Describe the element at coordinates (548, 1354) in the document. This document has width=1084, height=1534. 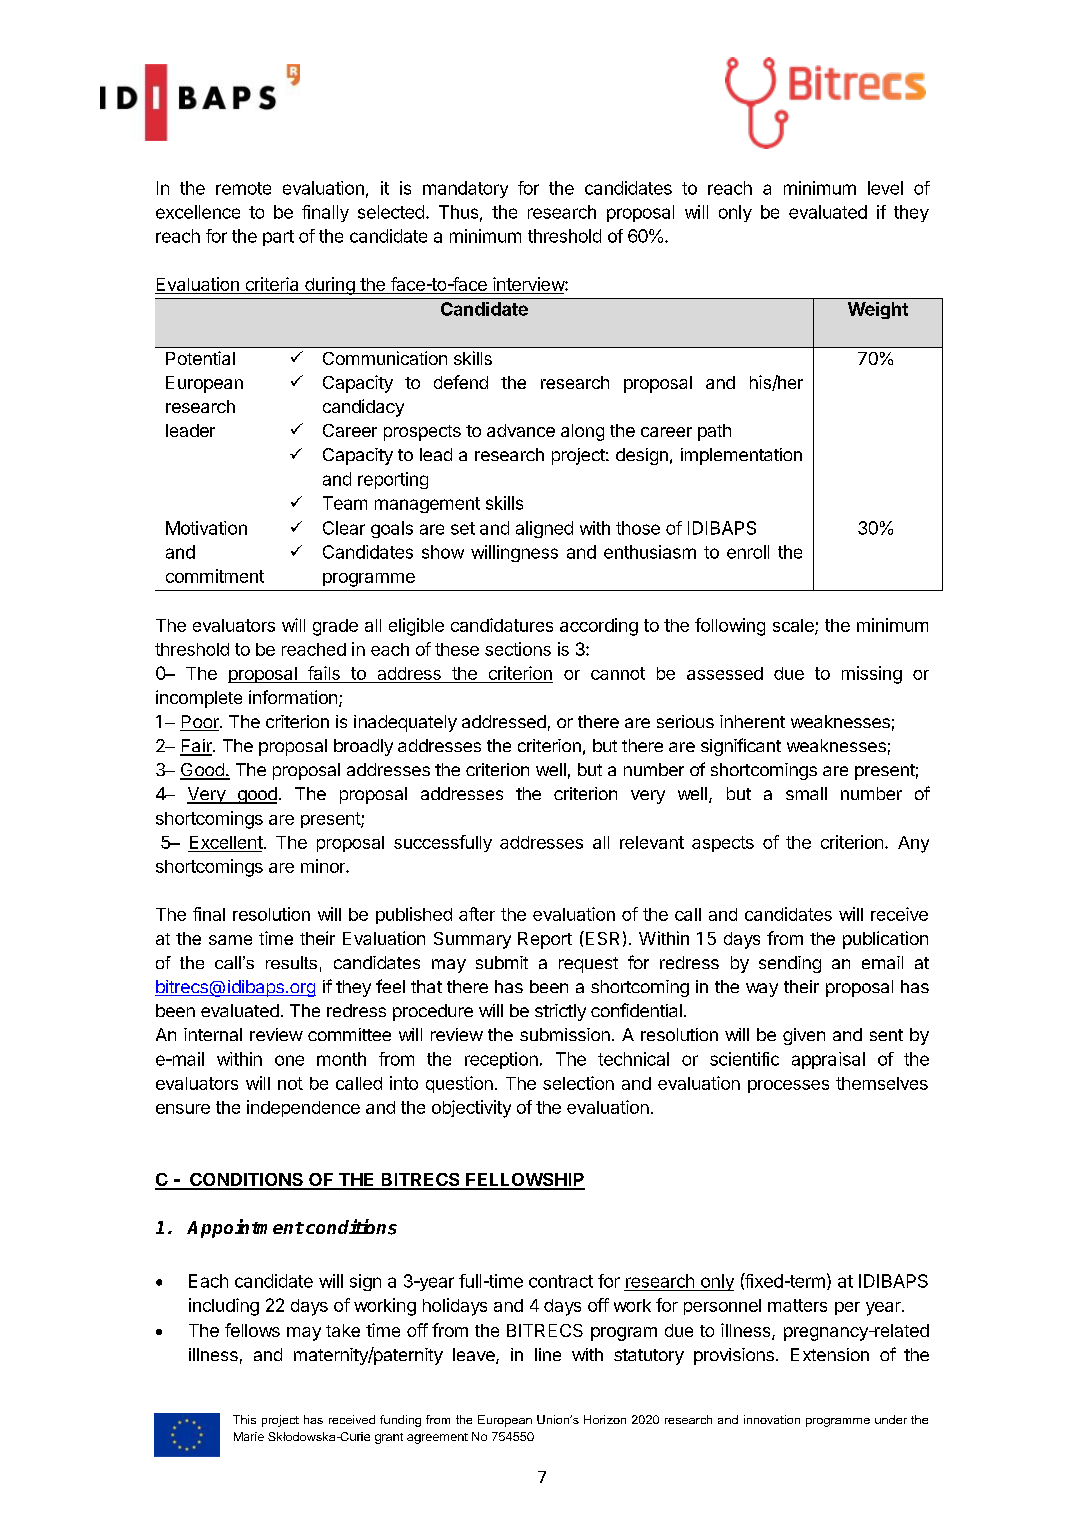
I see `line` at that location.
